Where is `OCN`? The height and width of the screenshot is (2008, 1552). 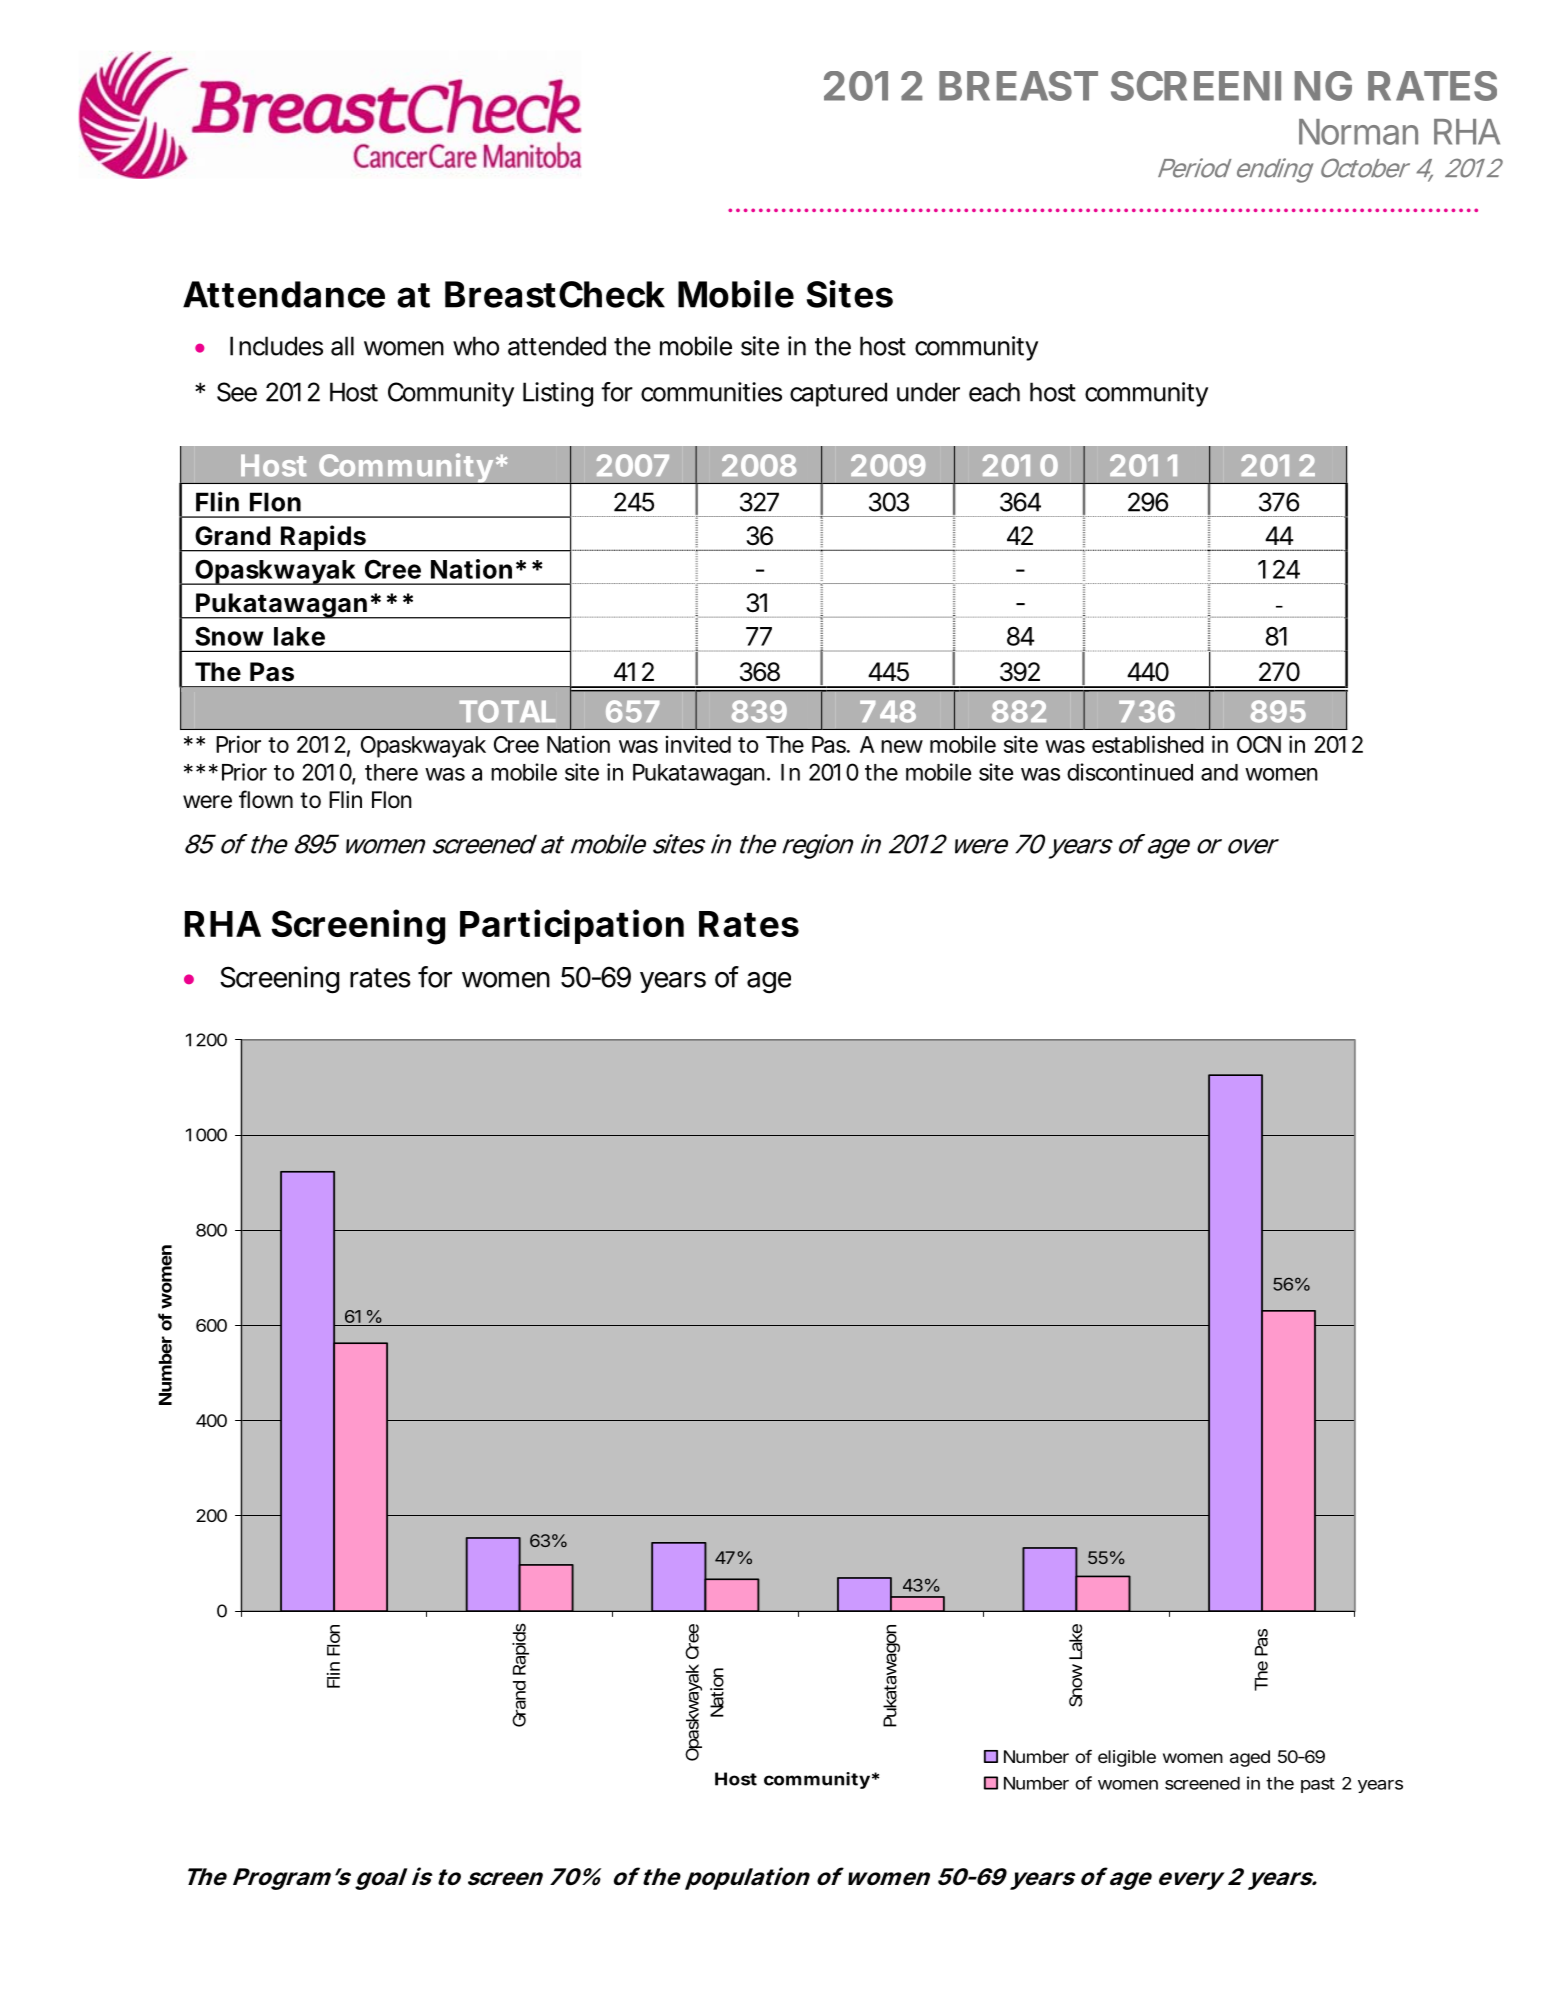
OCN is located at coordinates (1259, 744).
